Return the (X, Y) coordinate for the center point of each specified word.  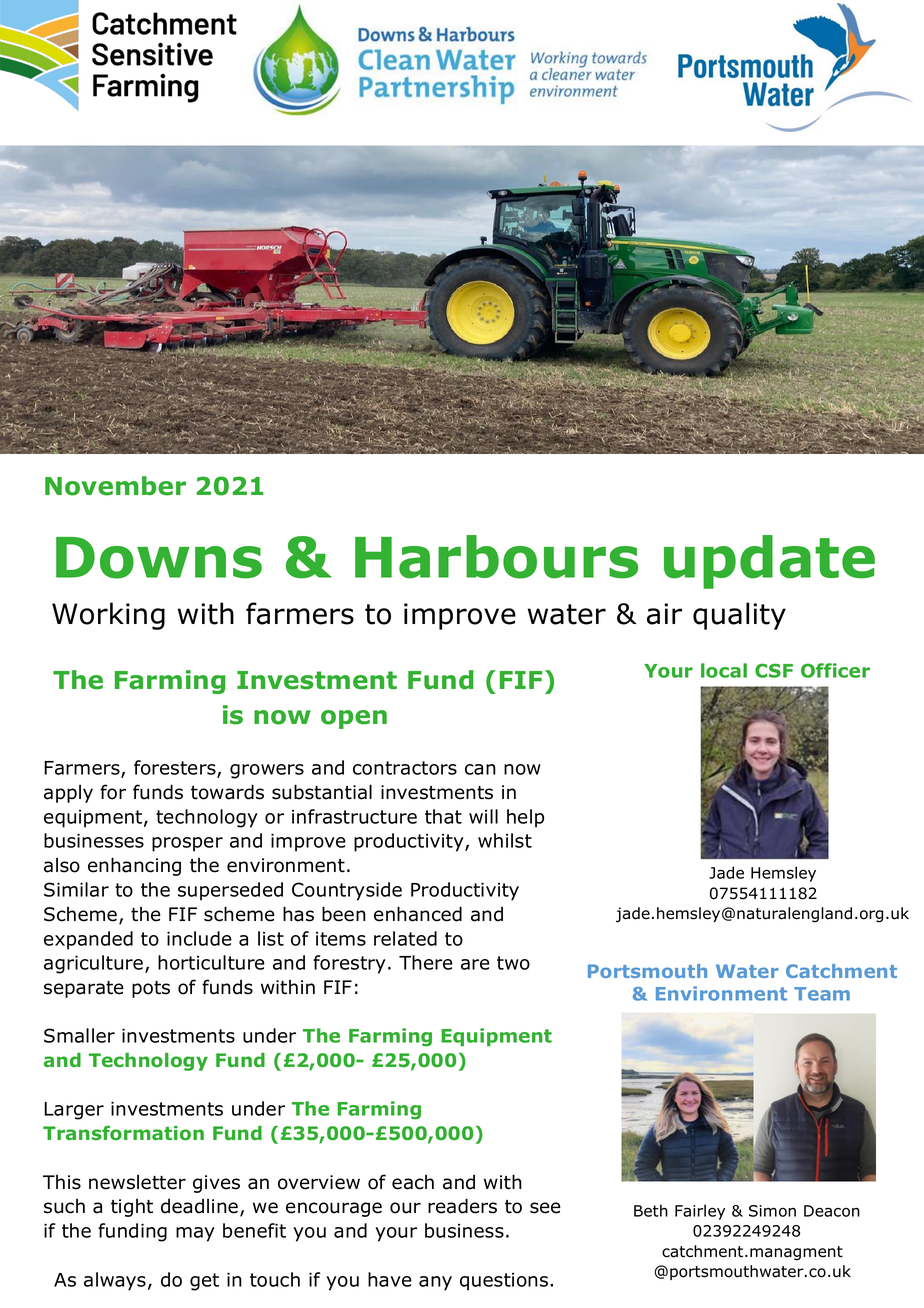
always (115, 1281)
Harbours (496, 557)
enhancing (134, 866)
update (769, 562)
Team (822, 994)
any (435, 1283)
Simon (772, 1211)
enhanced (418, 914)
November (115, 486)
